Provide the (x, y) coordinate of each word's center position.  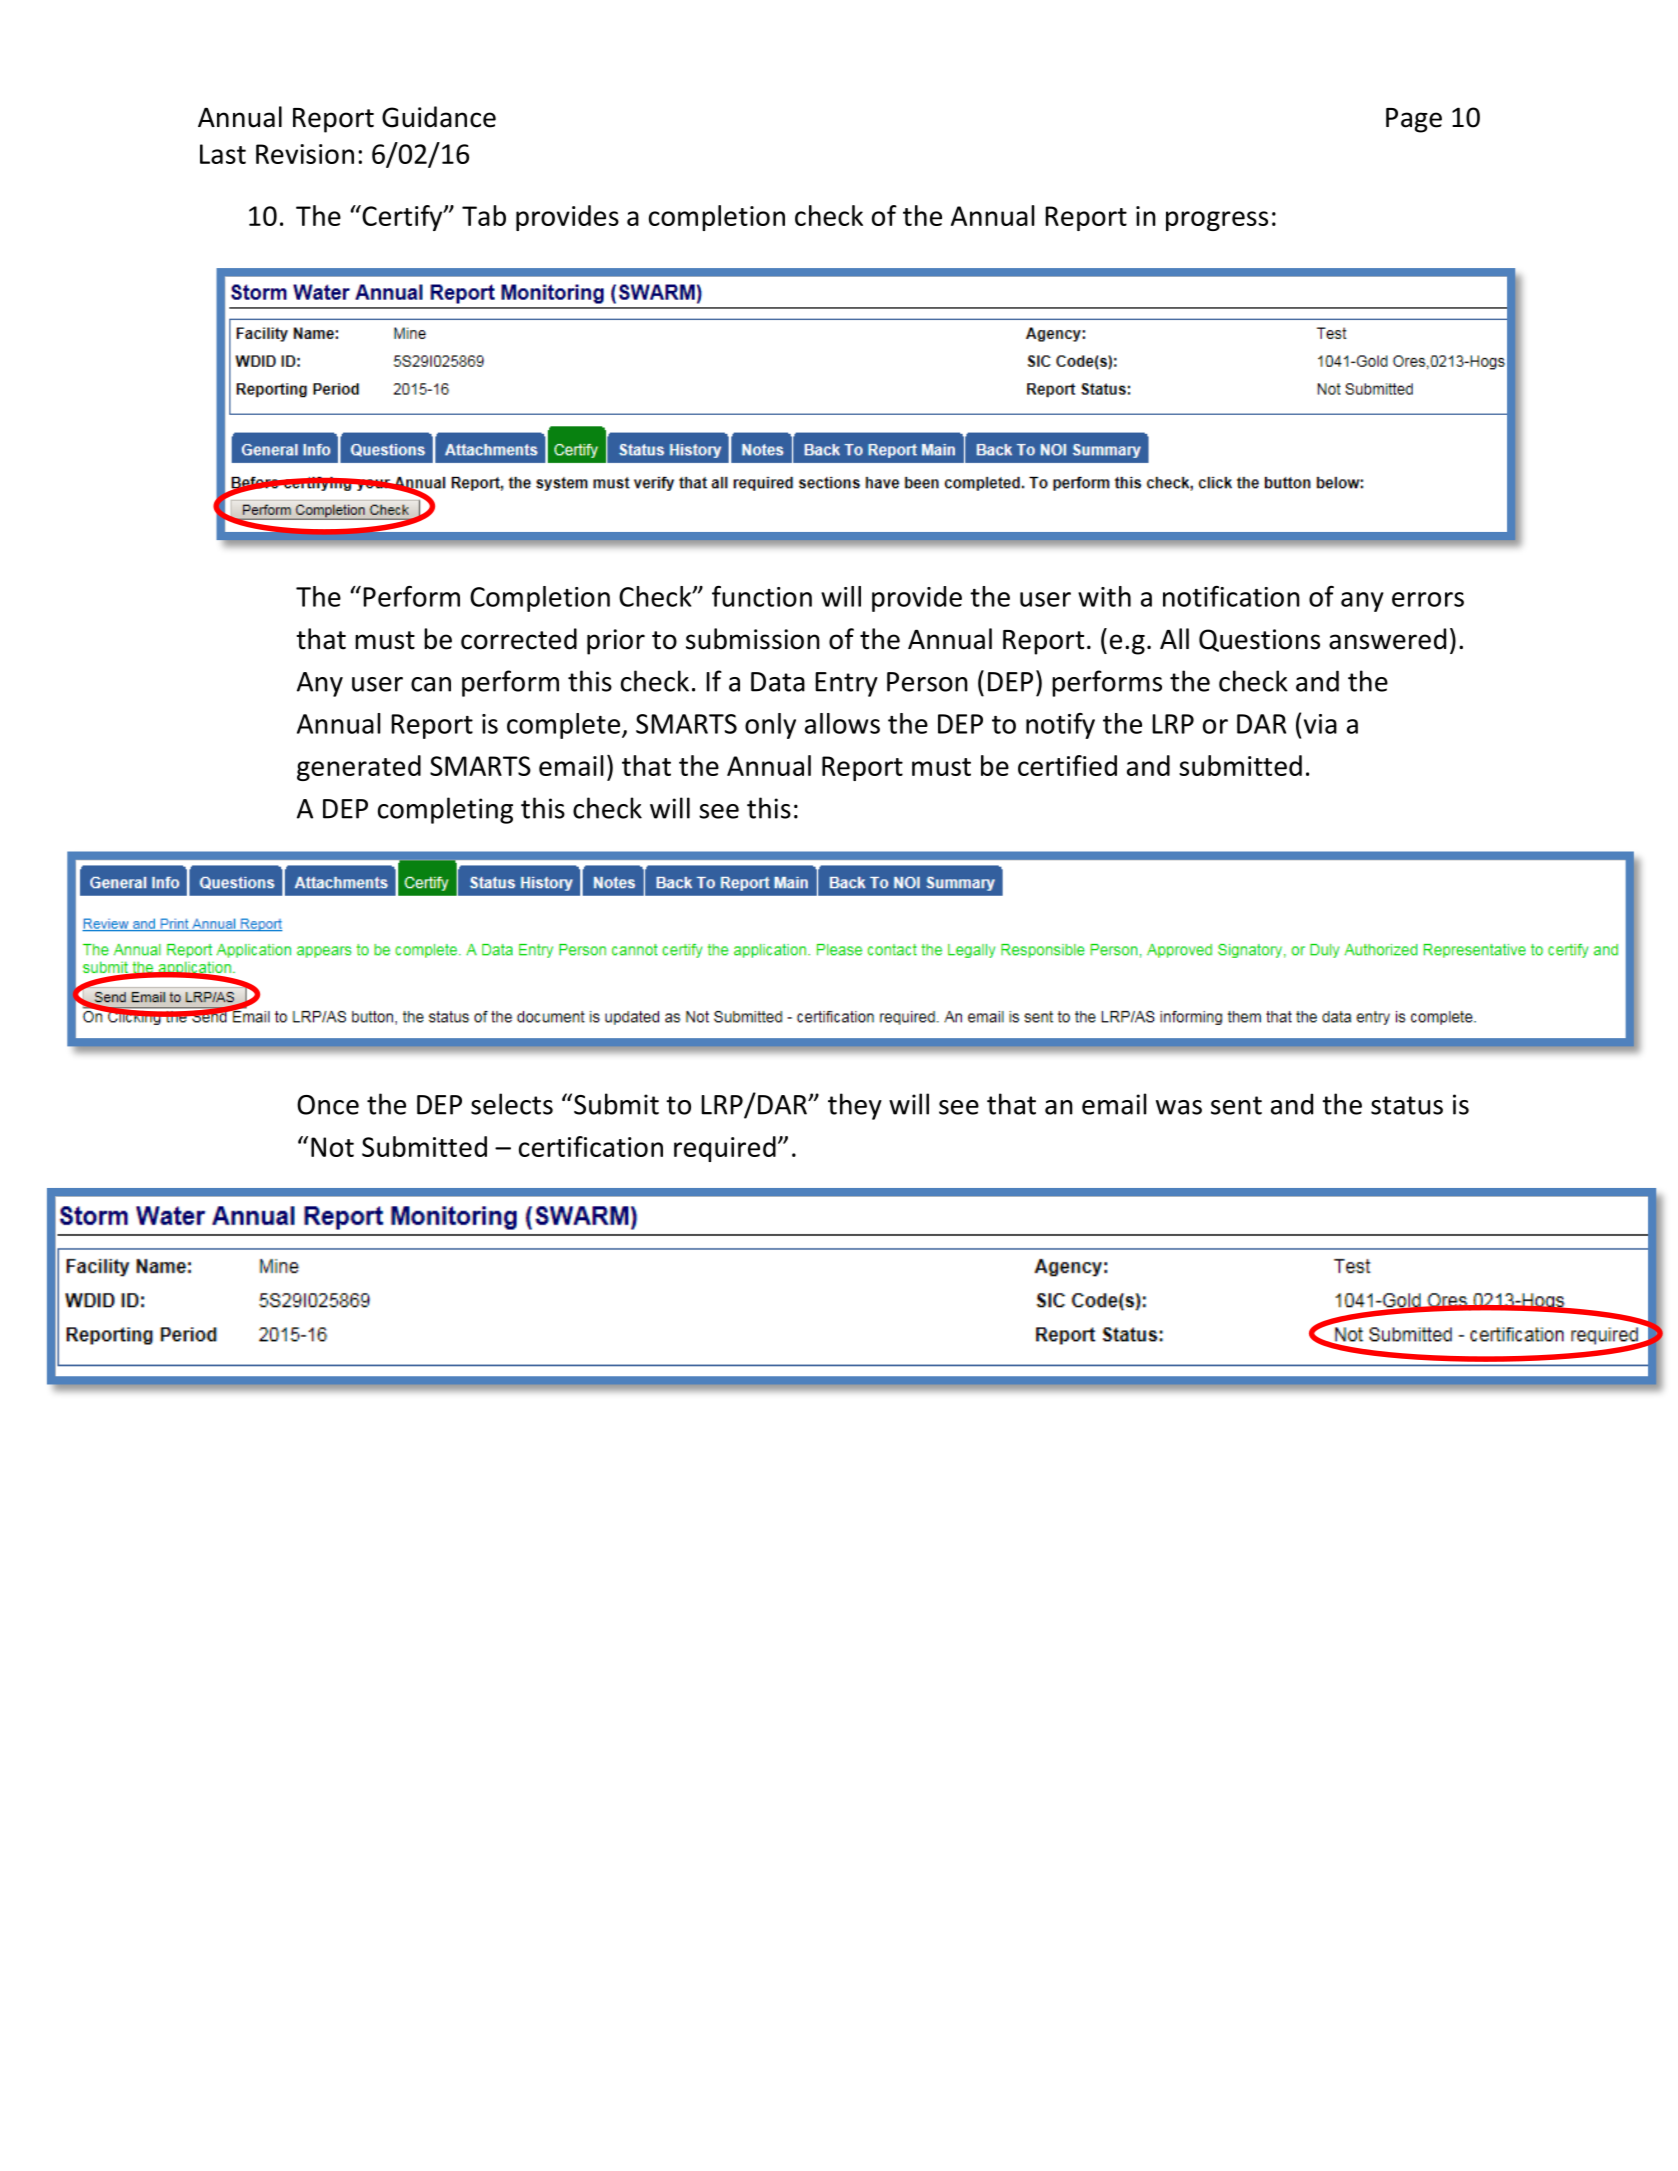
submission (753, 639)
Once (328, 1105)
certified (1067, 765)
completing (445, 810)
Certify (402, 218)
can (431, 684)
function (762, 596)
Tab (484, 215)
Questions (1259, 640)
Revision (305, 154)
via (1320, 724)
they (855, 1106)
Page (1414, 120)
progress (1217, 221)
